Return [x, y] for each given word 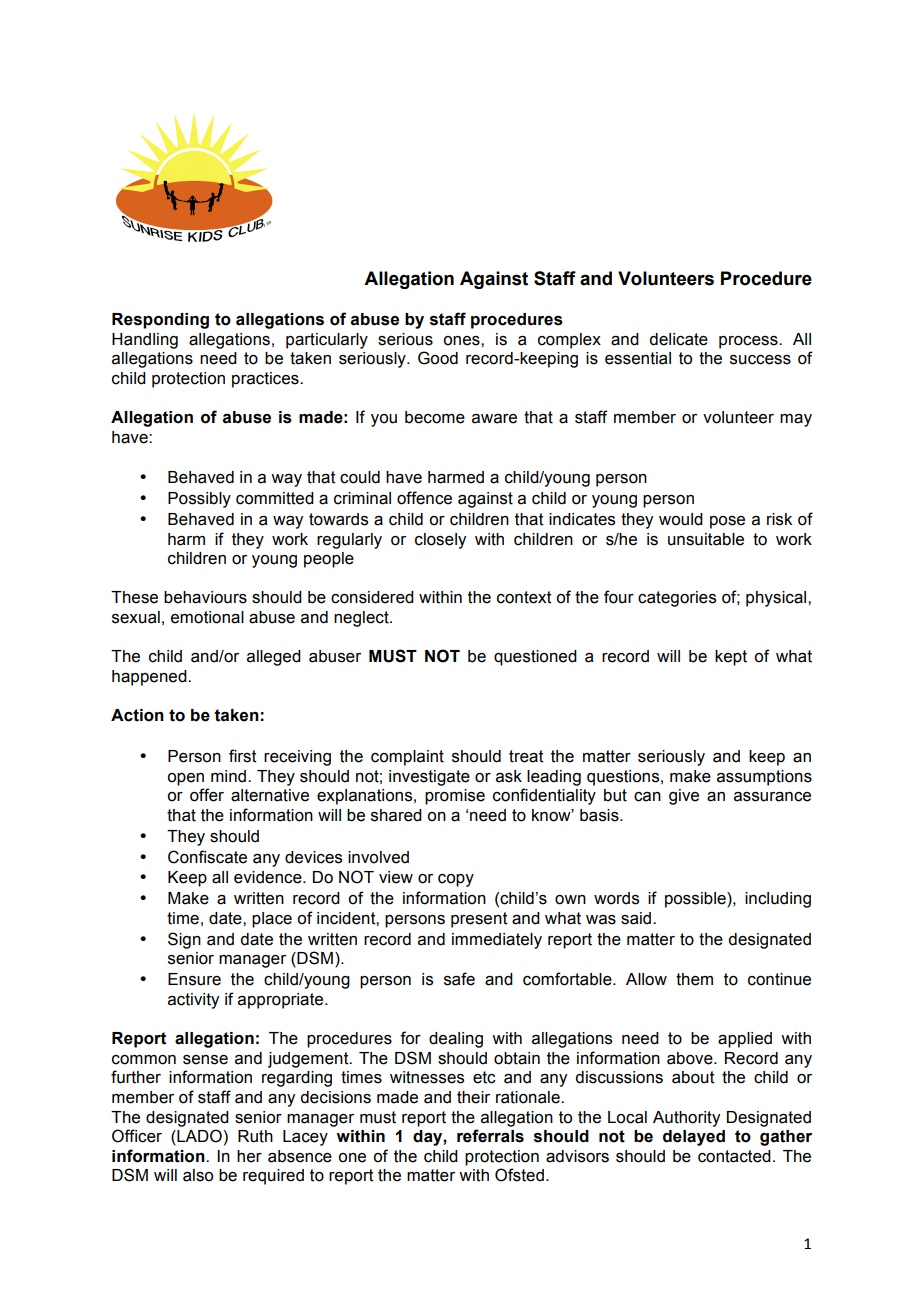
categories [677, 599]
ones [462, 341]
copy [456, 880]
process [749, 342]
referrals [490, 1136]
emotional [207, 617]
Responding [160, 321]
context [524, 597]
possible [696, 900]
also [198, 1175]
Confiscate [207, 857]
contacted [734, 1156]
